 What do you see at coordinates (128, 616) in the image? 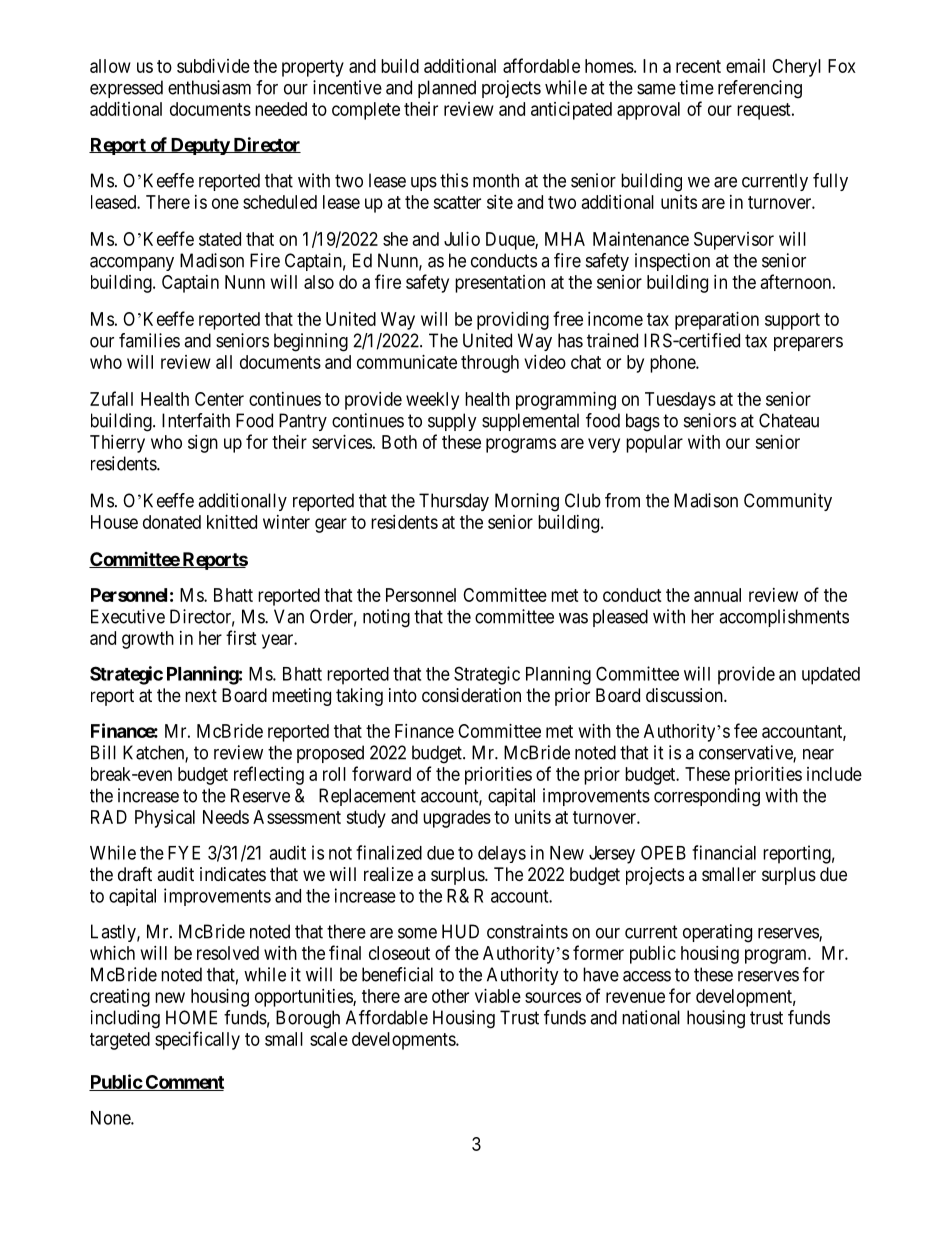
I see `Executive` at bounding box center [128, 616].
